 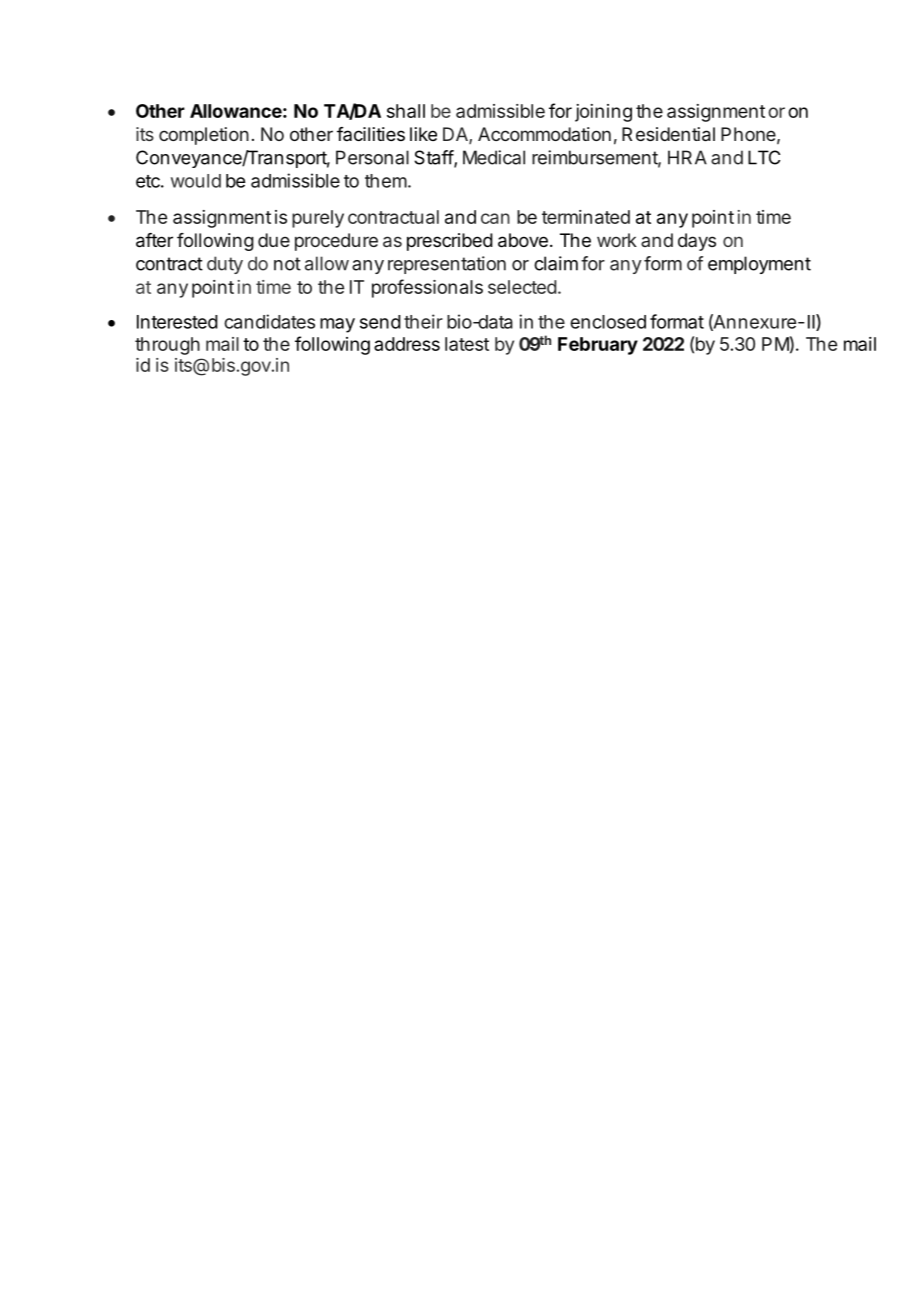 What do you see at coordinates (697, 242) in the image?
I see `days` at bounding box center [697, 242].
